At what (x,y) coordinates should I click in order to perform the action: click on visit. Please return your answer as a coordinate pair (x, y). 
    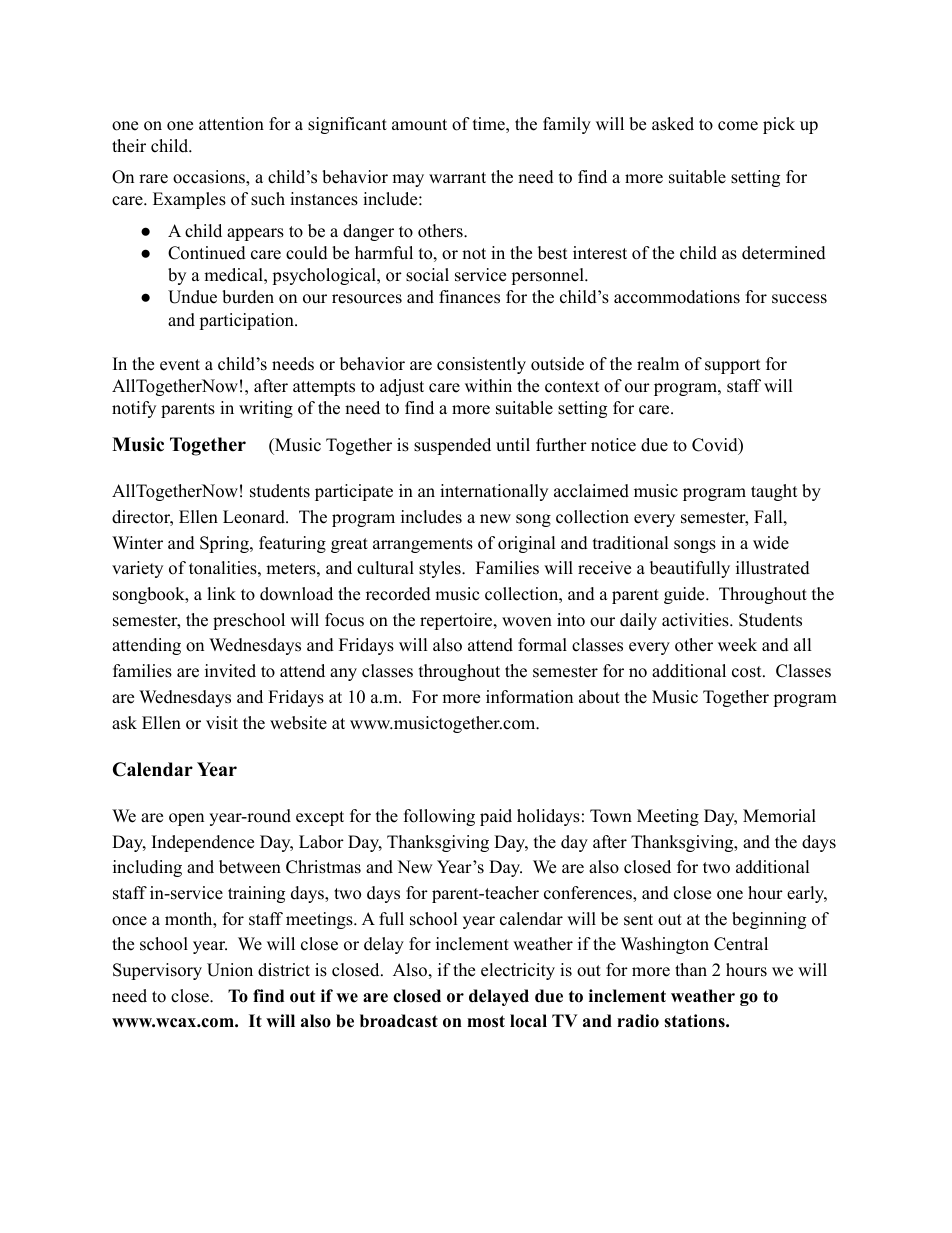
    Looking at the image, I should click on (222, 723).
